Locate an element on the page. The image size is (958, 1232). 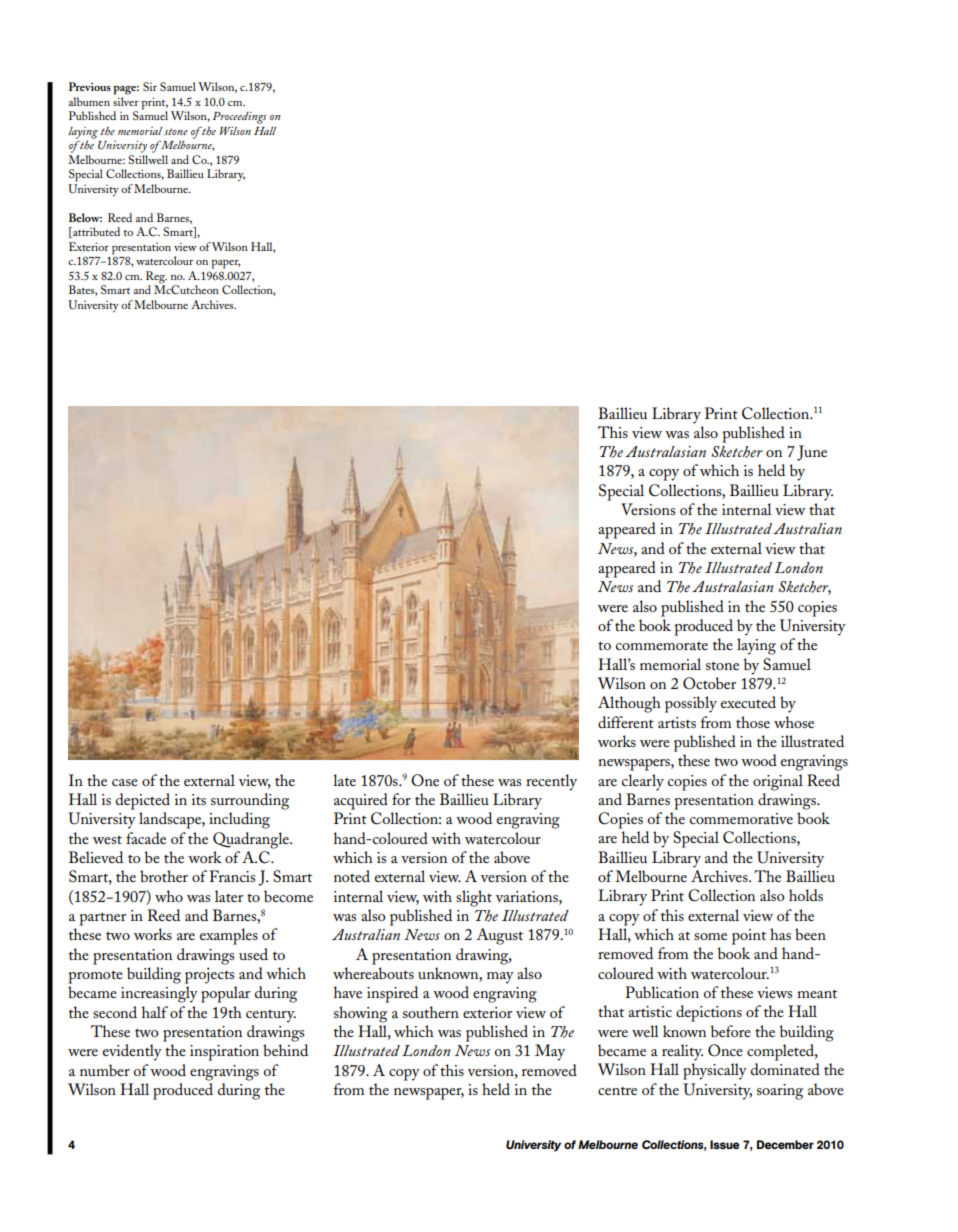
original is located at coordinates (778, 782).
